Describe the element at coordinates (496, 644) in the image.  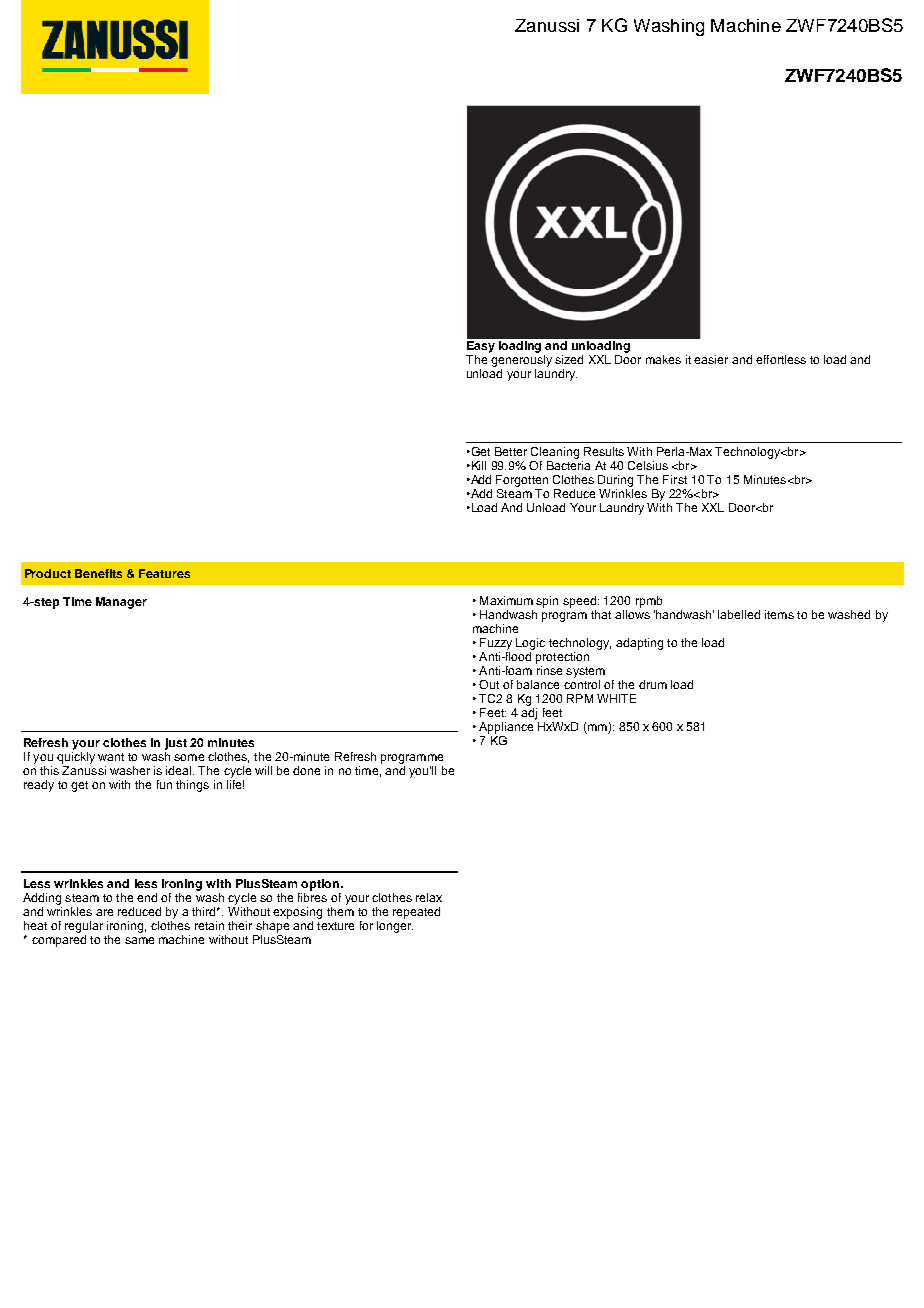
I see `Fuzzy` at that location.
